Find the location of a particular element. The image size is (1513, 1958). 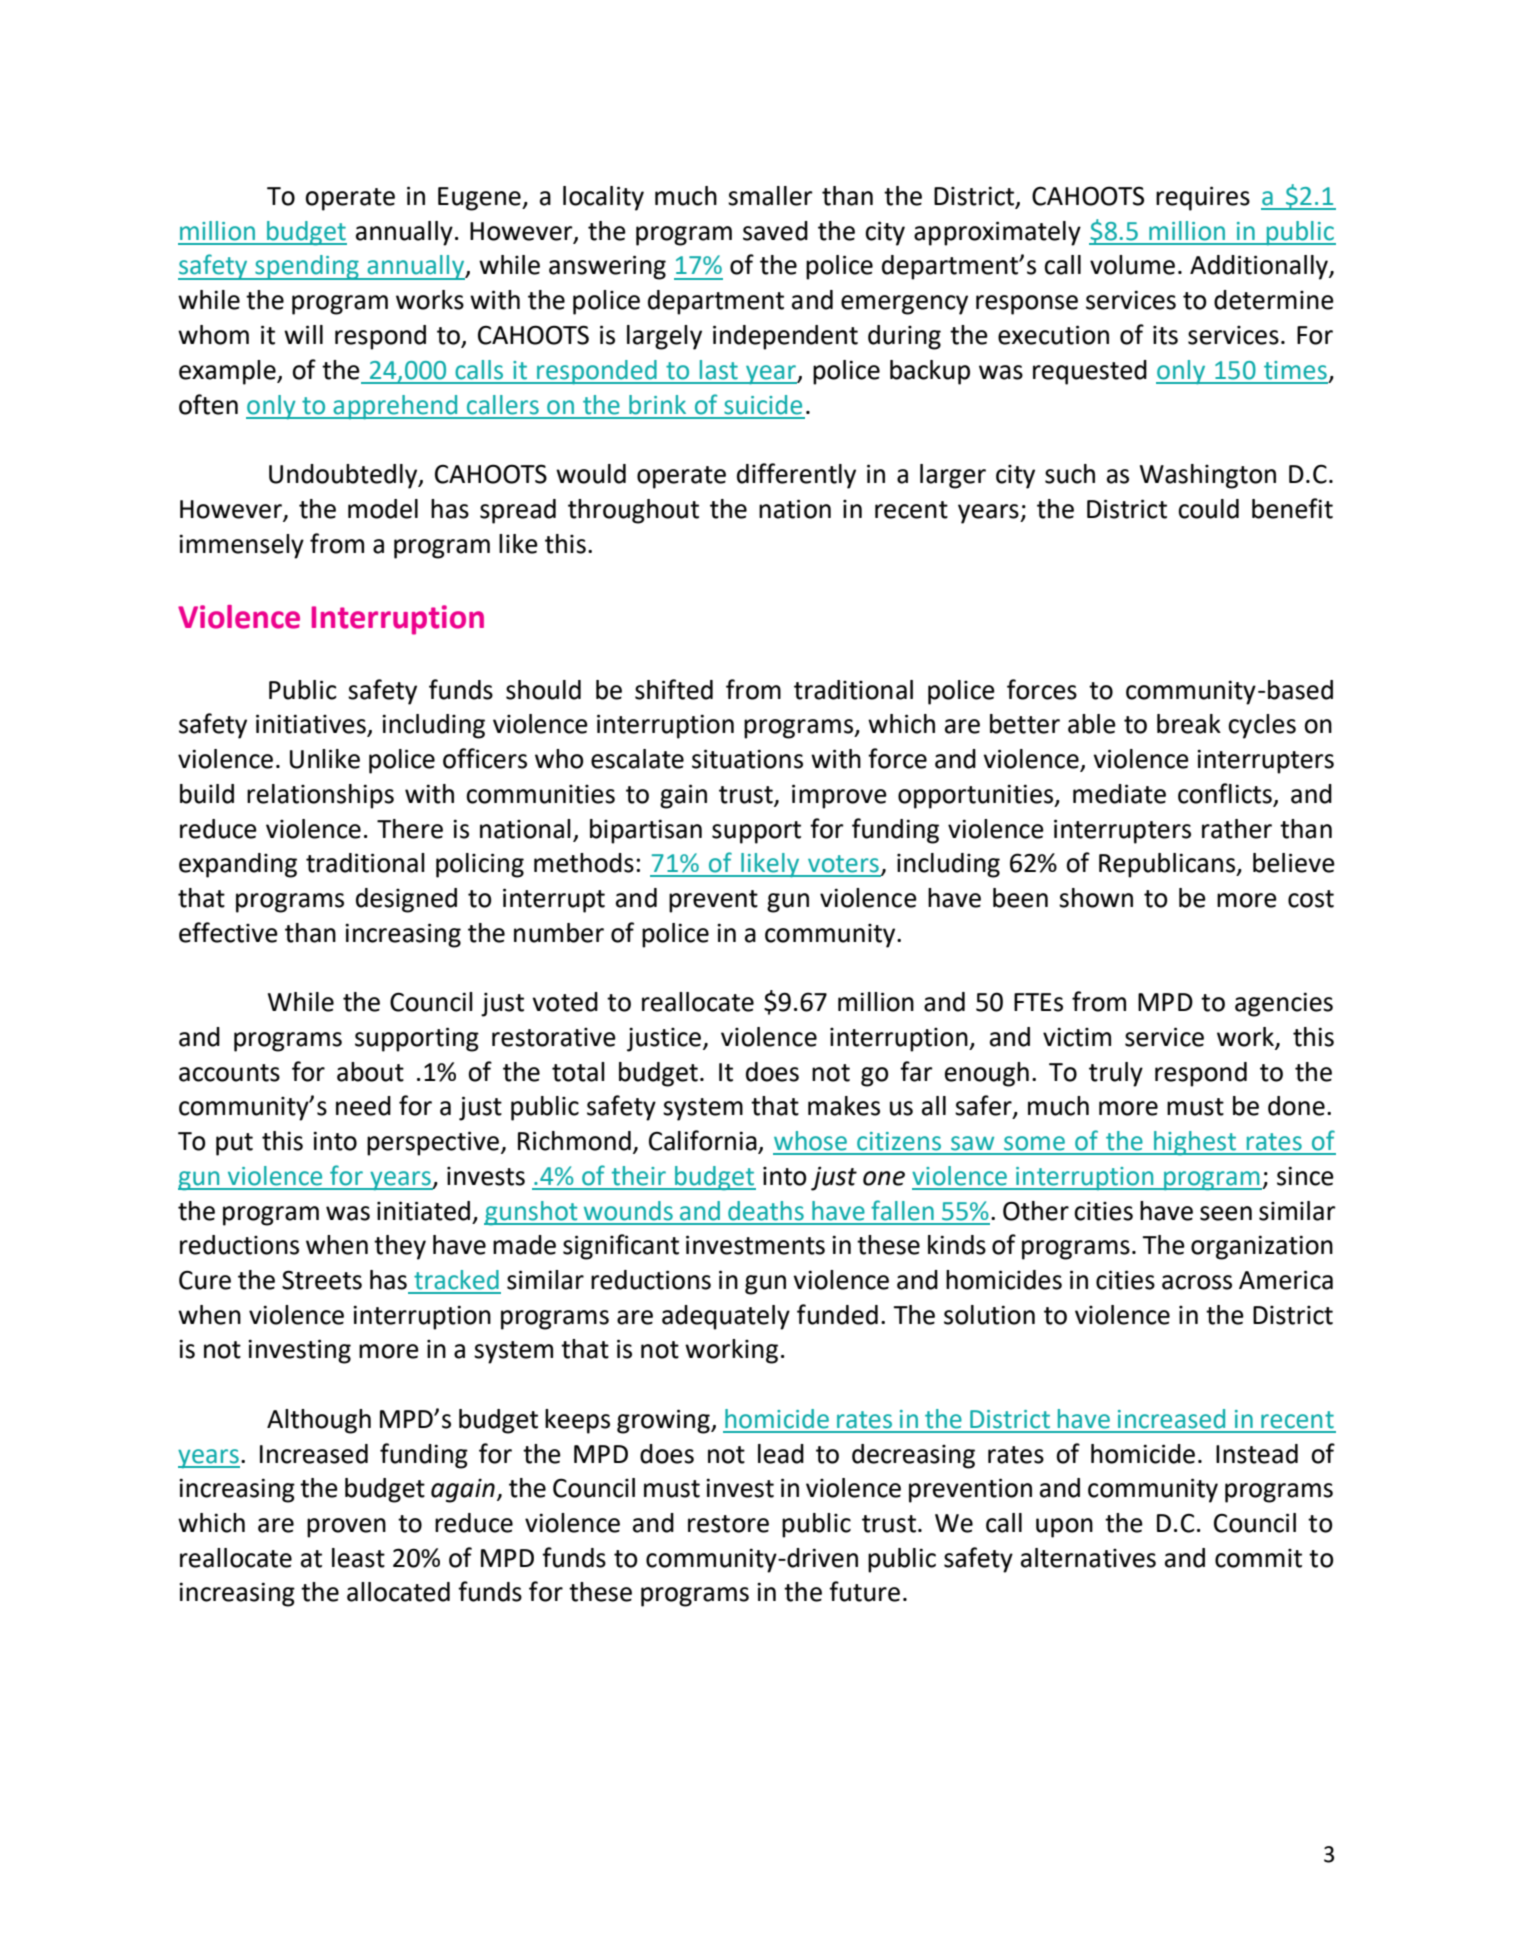

restore is located at coordinates (728, 1524).
